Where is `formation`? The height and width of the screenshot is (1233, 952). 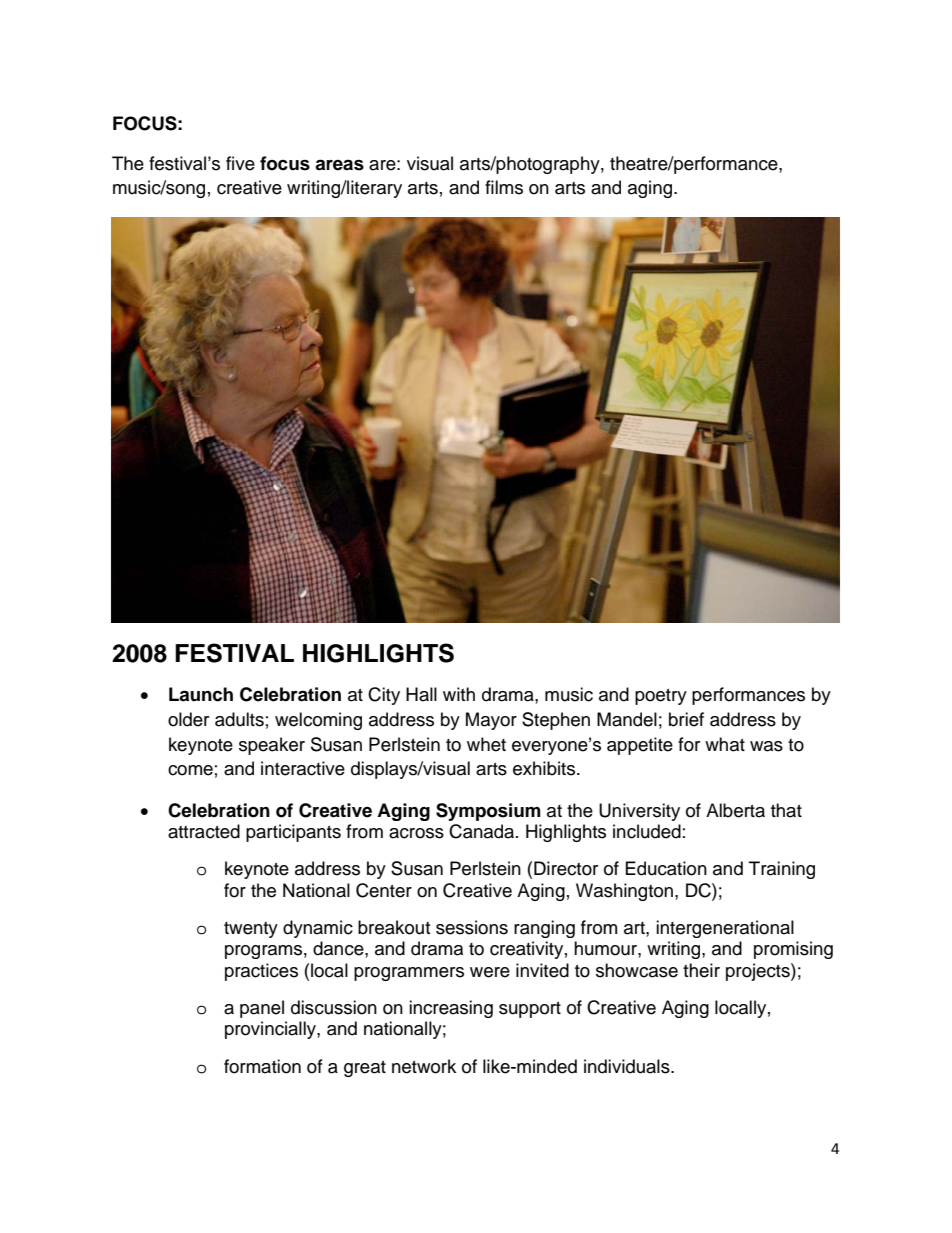
formation is located at coordinates (262, 1066).
